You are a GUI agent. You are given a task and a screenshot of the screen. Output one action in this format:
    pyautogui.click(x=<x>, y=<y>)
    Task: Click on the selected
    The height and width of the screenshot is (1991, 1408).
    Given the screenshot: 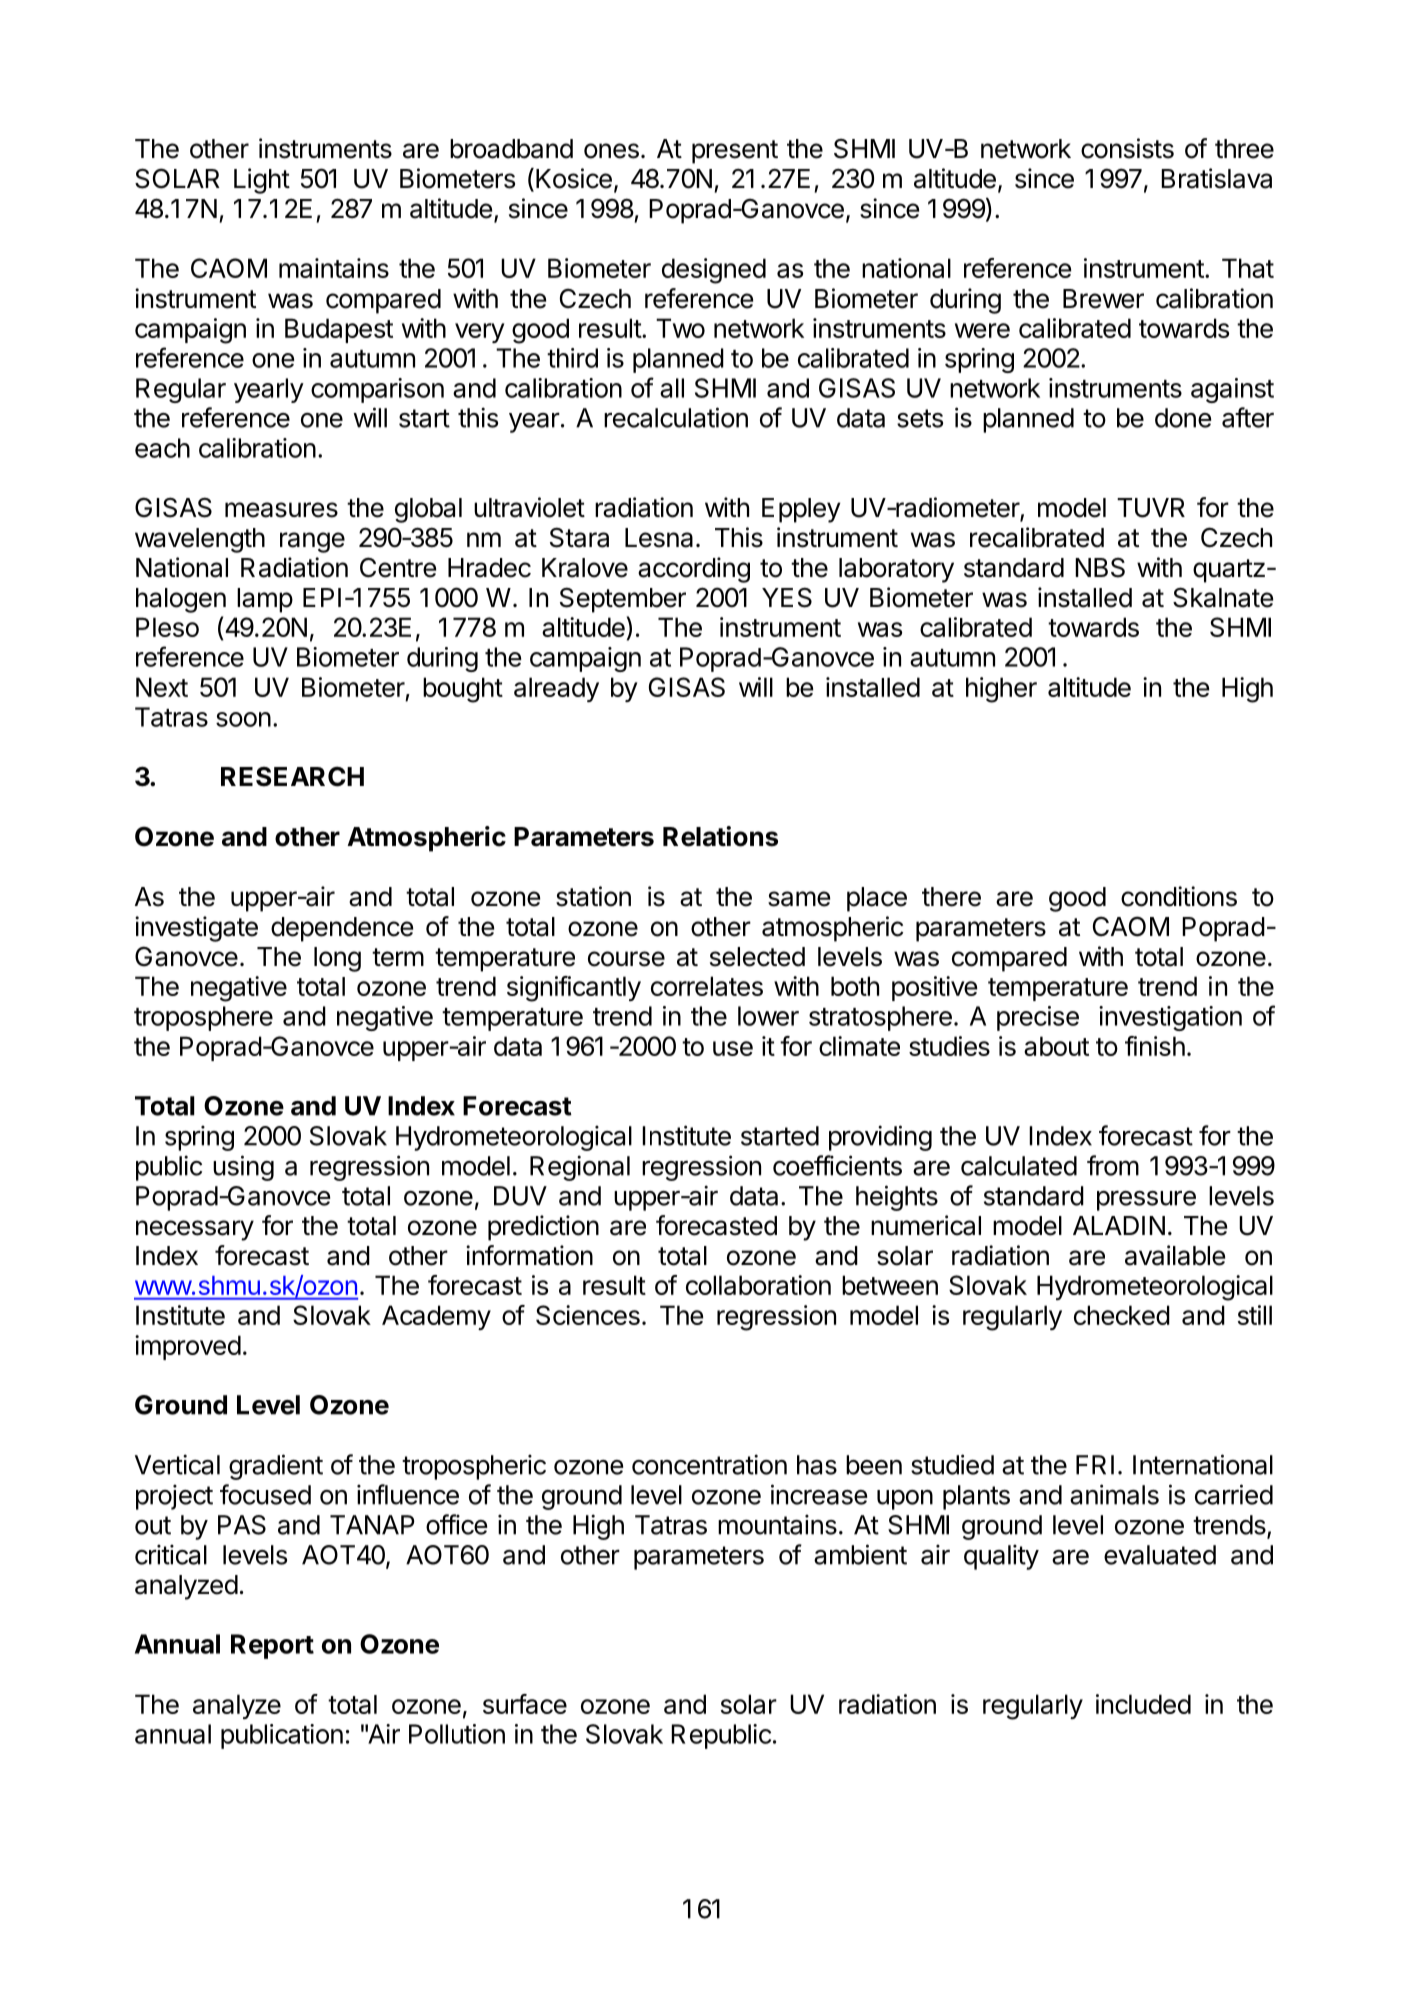 What is the action you would take?
    pyautogui.click(x=757, y=957)
